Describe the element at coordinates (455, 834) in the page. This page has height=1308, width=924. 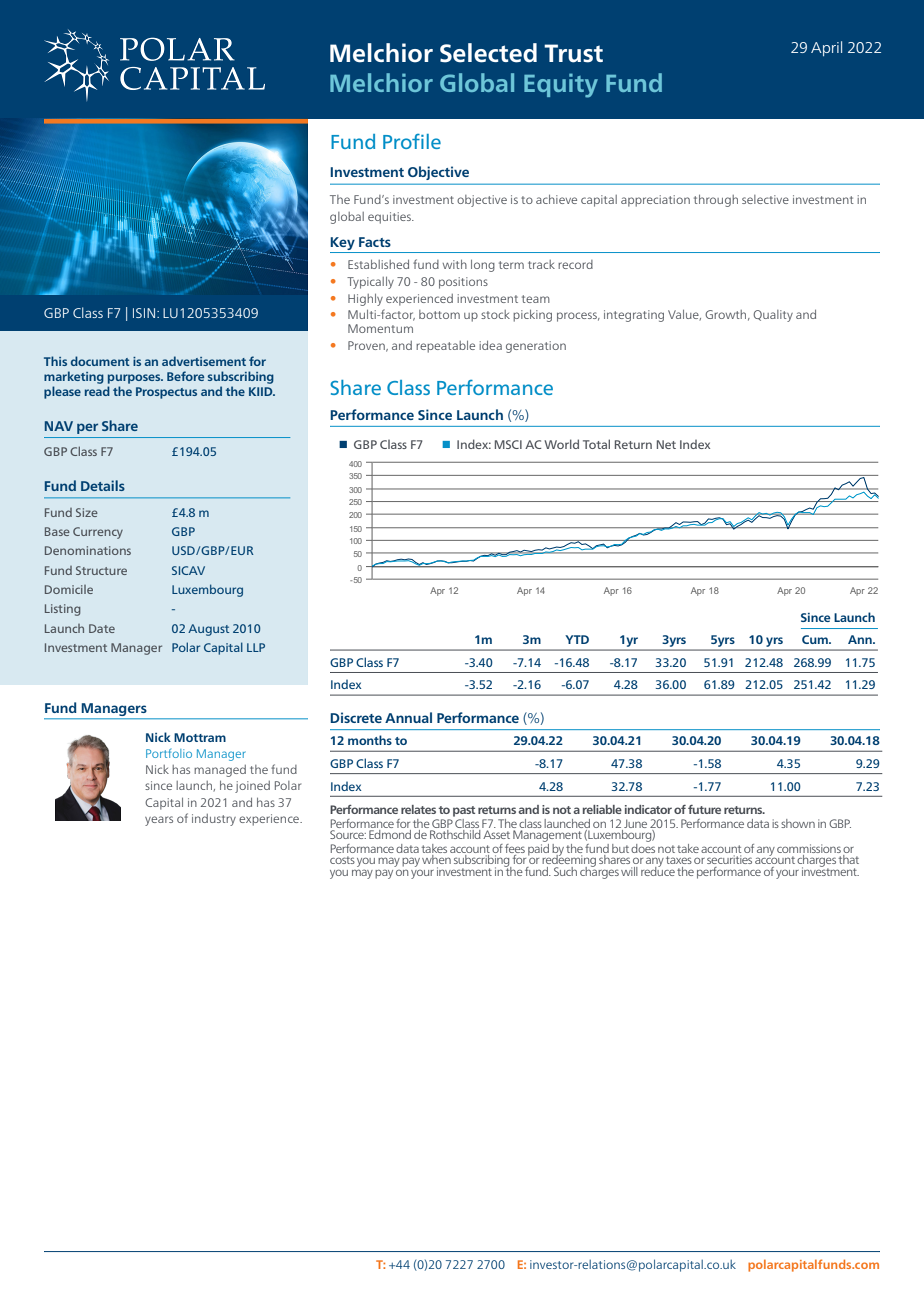
I see `Rothschild` at that location.
